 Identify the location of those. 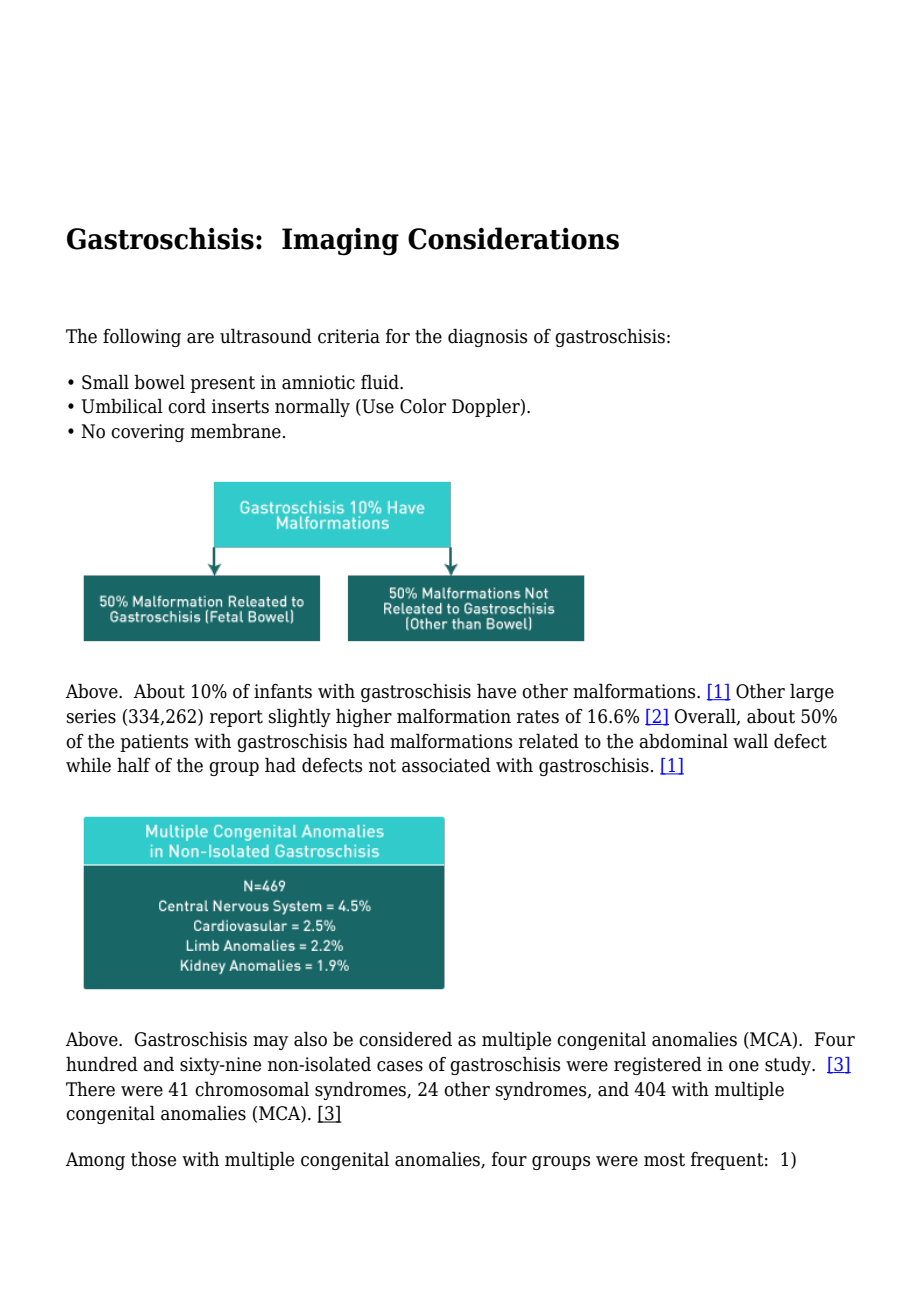
(153, 1159).
